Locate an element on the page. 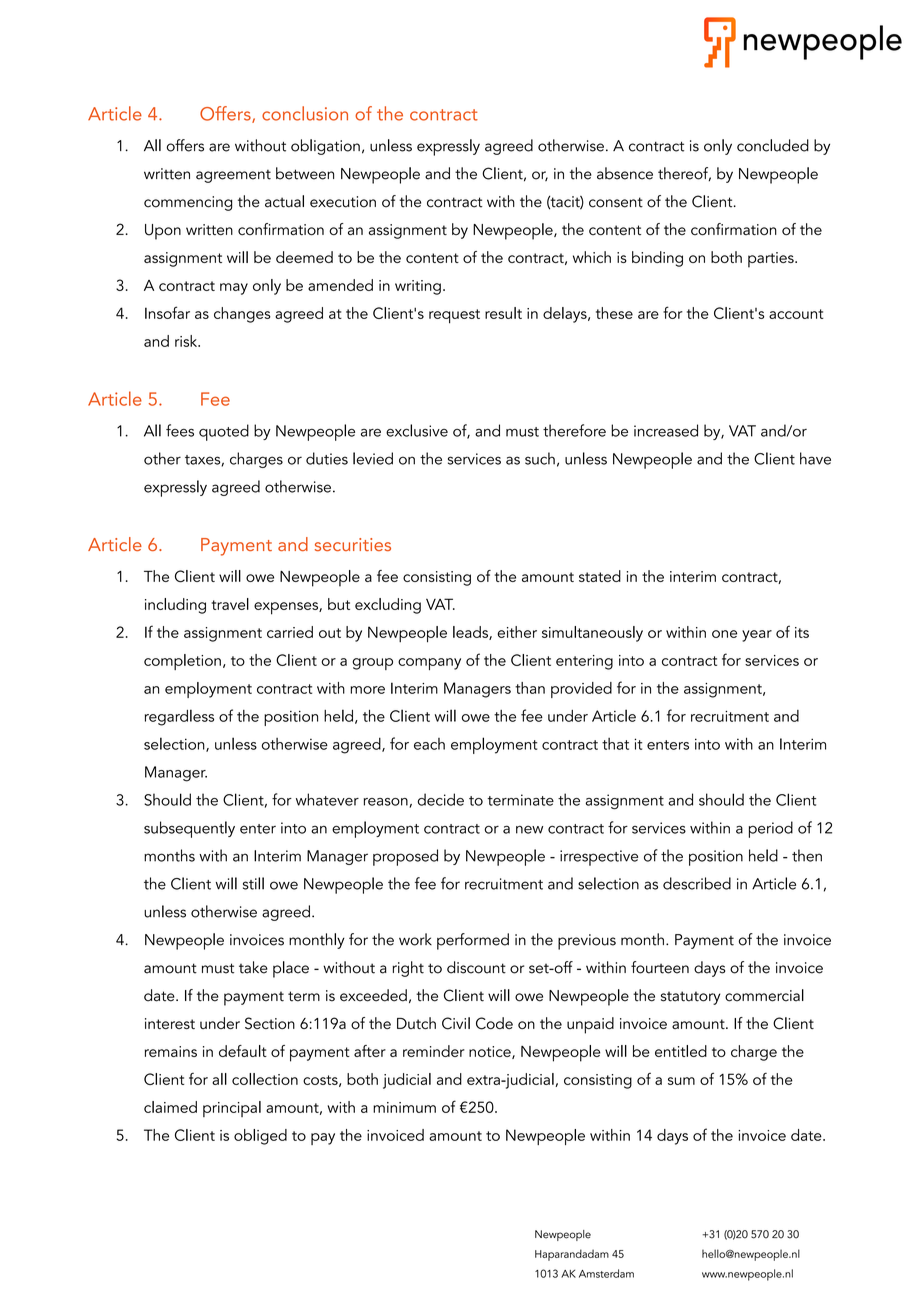  sum is located at coordinates (681, 1081).
